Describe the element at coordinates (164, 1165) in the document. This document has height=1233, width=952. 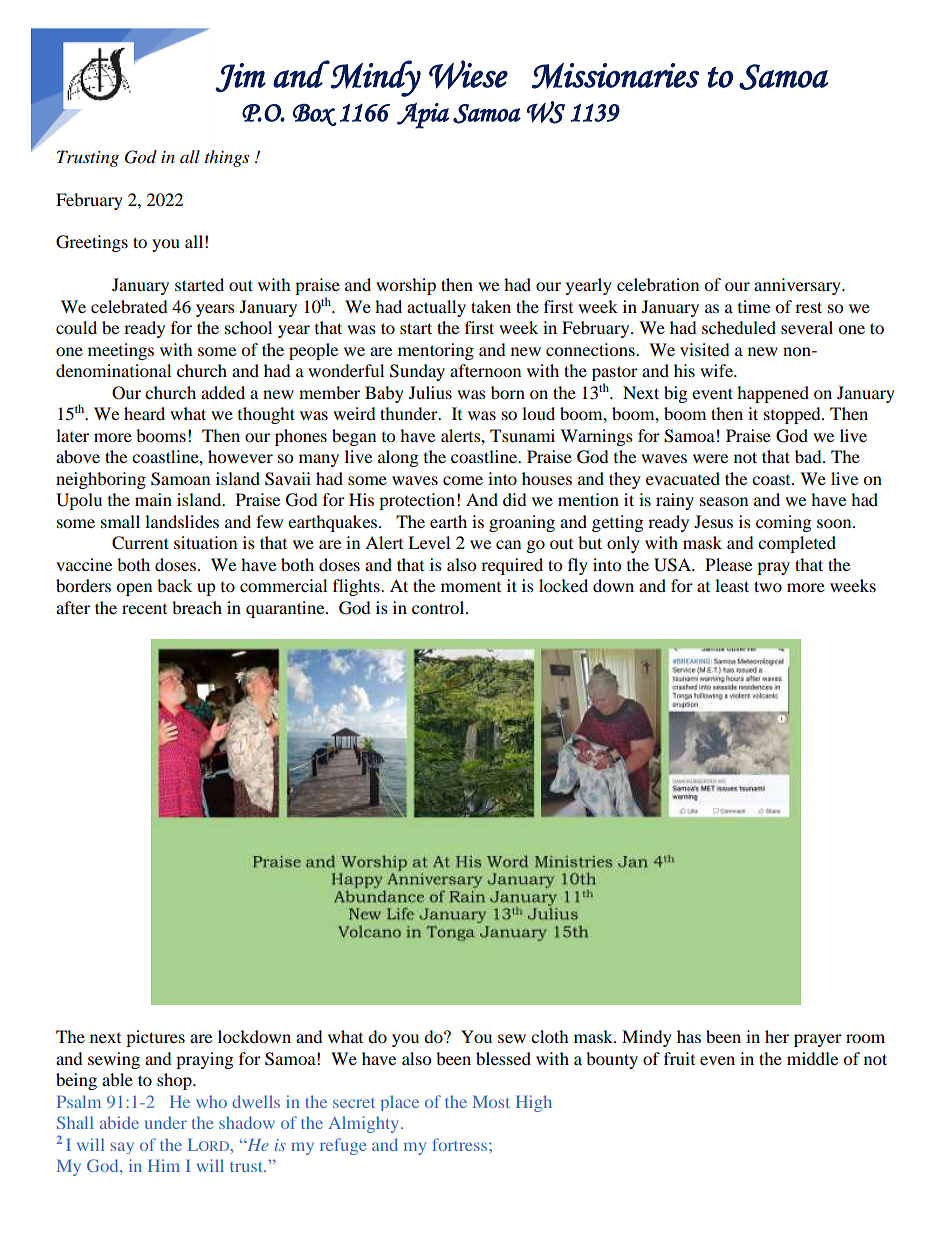
I see `Him` at that location.
